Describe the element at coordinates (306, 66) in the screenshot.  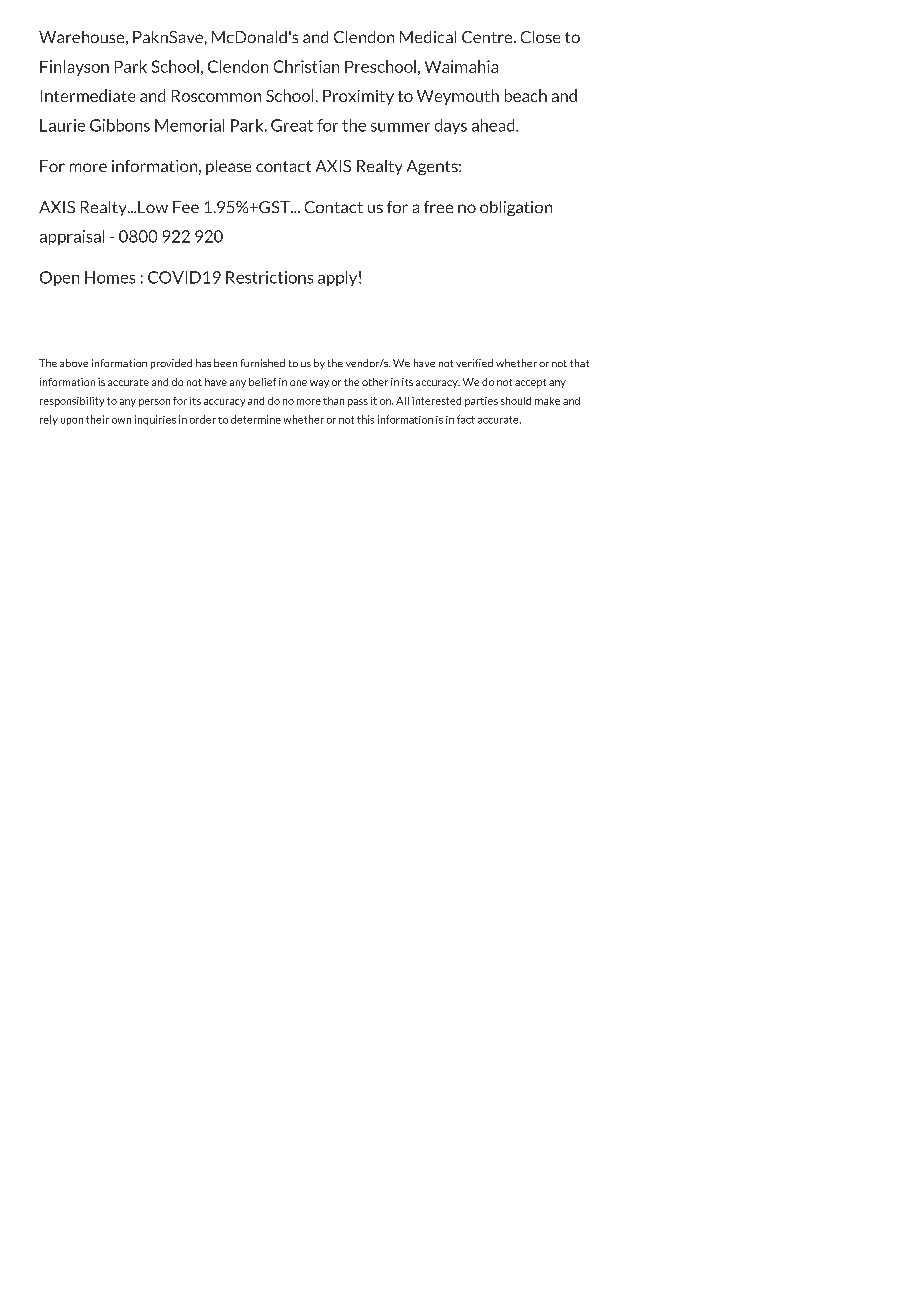
I see `Christian` at that location.
